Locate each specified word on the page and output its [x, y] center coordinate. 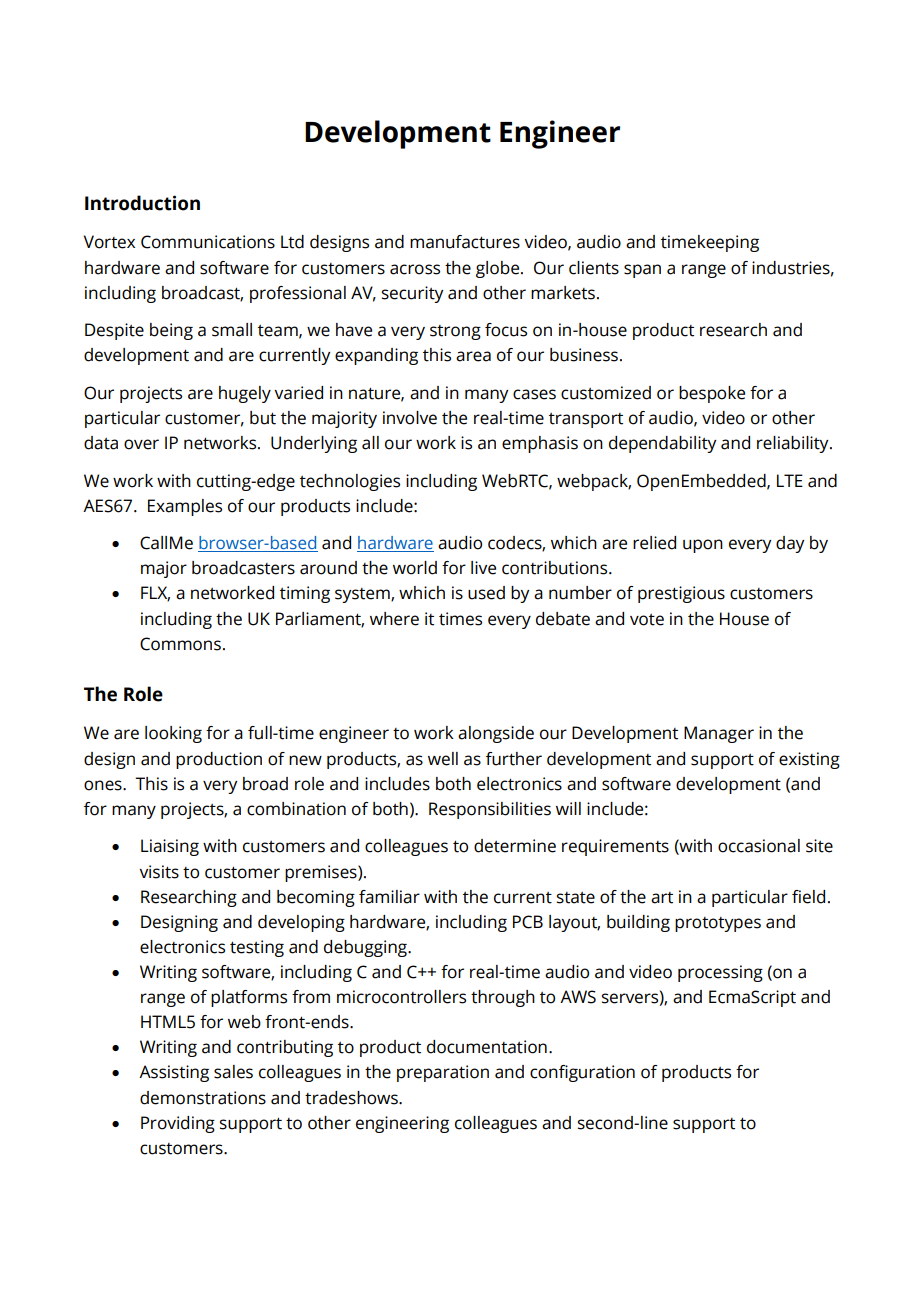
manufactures [465, 242]
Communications [208, 242]
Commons [180, 644]
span [642, 271]
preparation [443, 1073]
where [394, 619]
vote [647, 620]
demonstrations [203, 1098]
